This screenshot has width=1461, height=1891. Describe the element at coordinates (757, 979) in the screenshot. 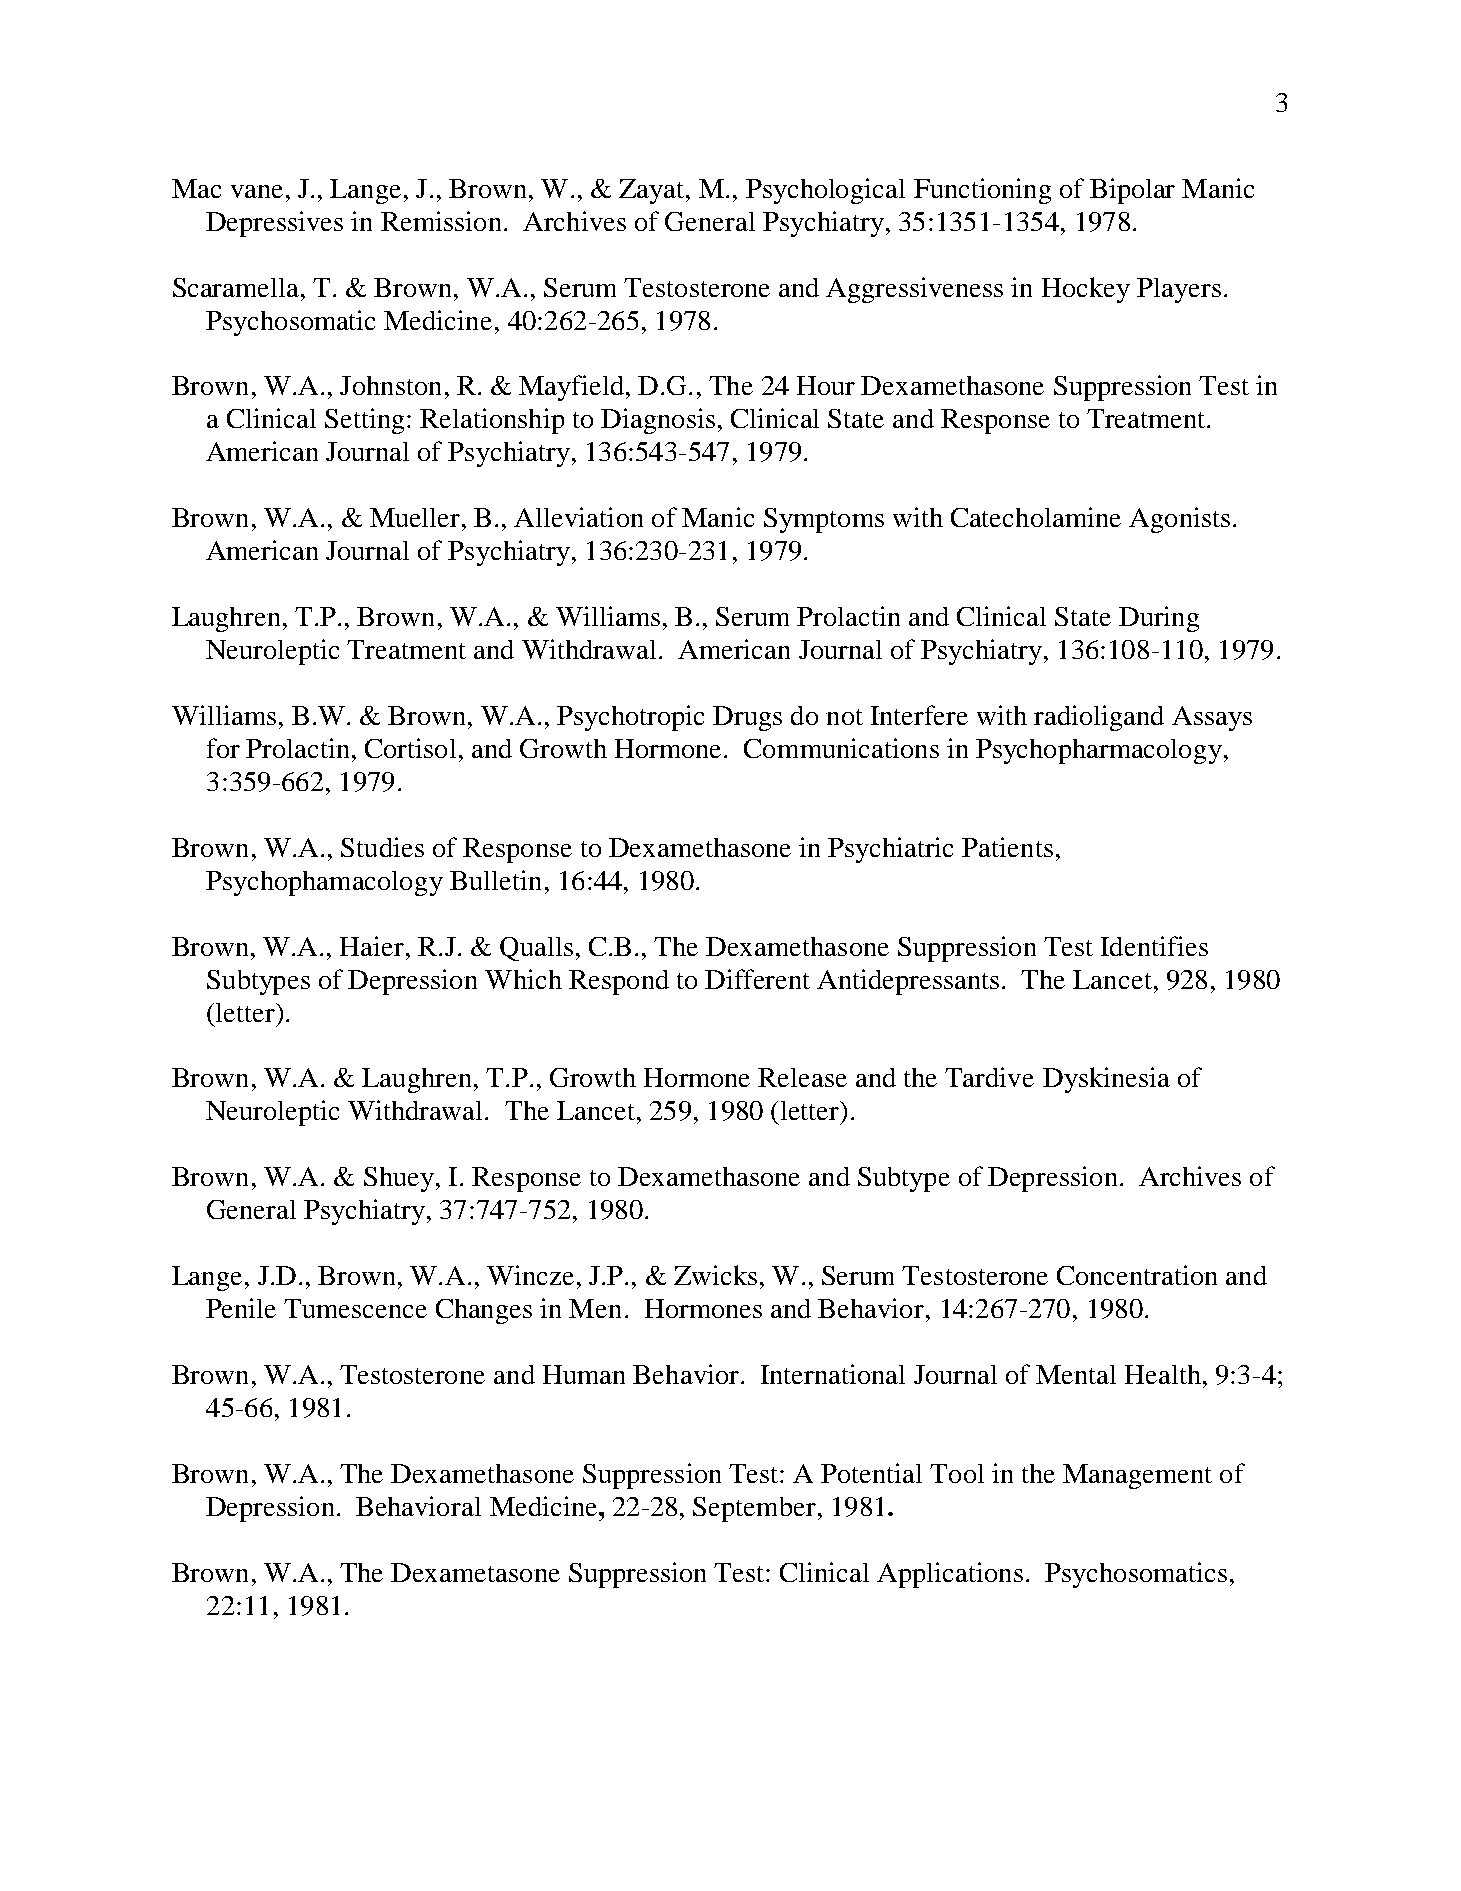

I see `Different` at that location.
